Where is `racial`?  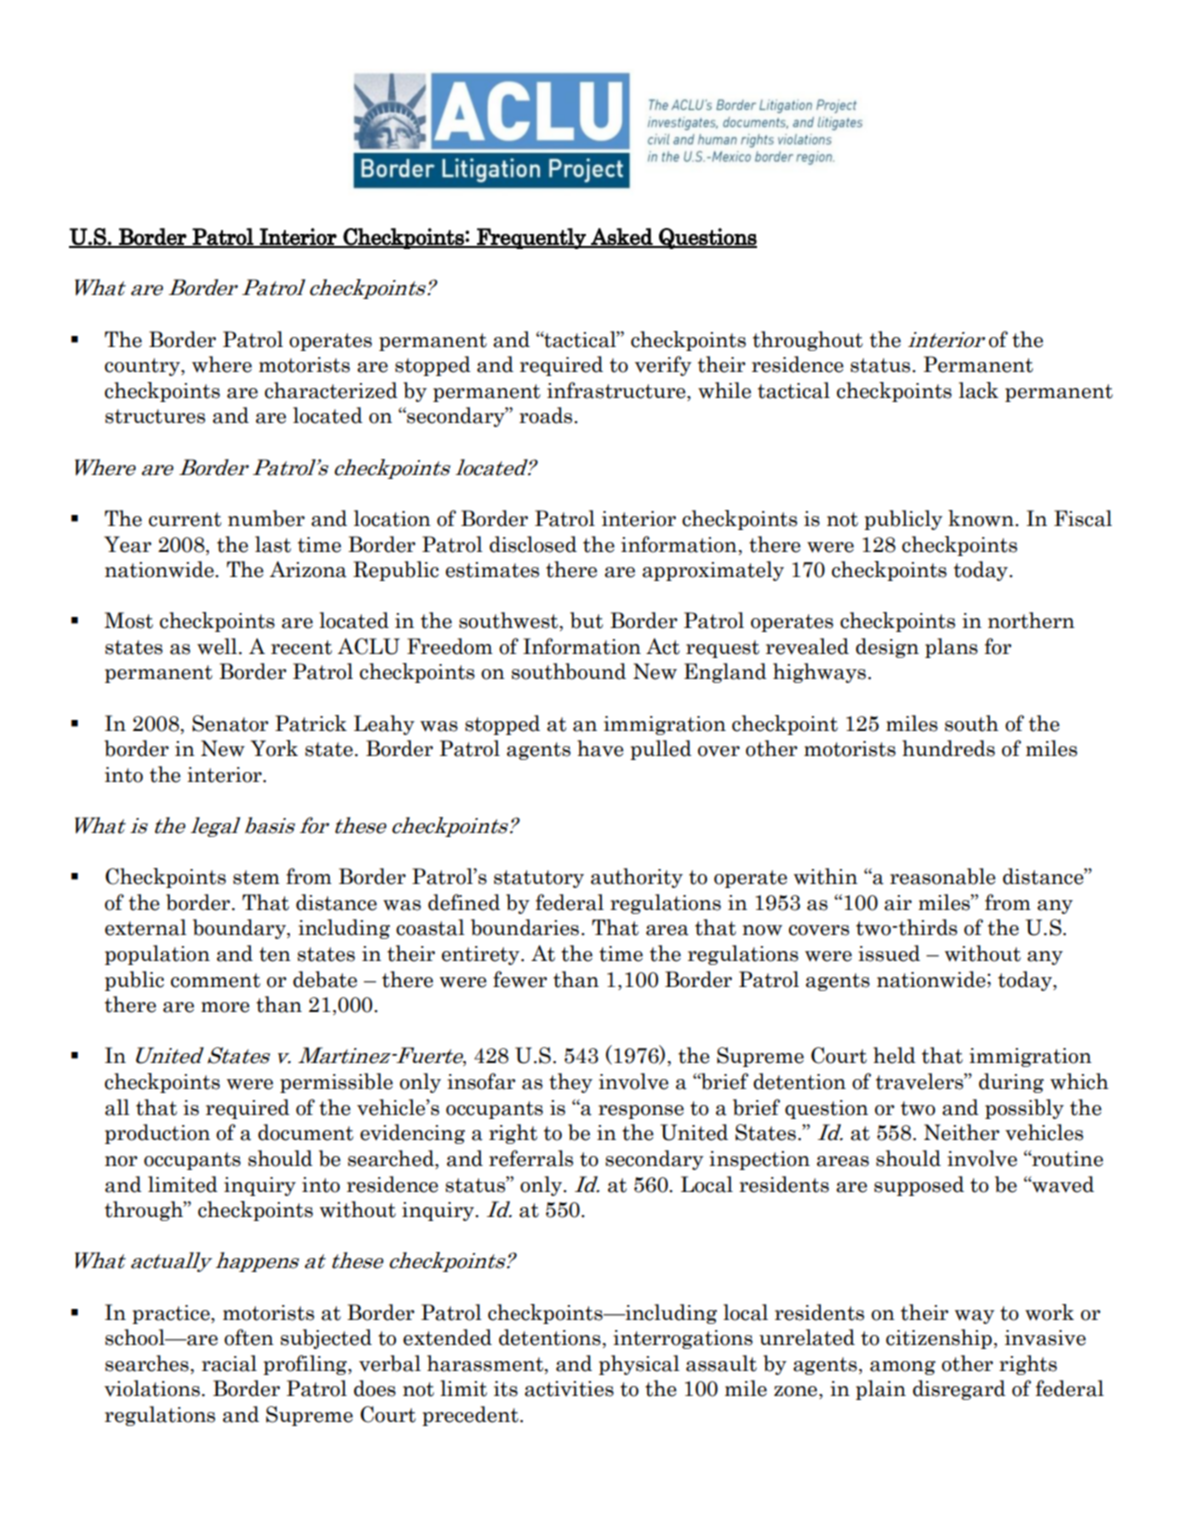
racial is located at coordinates (229, 1363).
